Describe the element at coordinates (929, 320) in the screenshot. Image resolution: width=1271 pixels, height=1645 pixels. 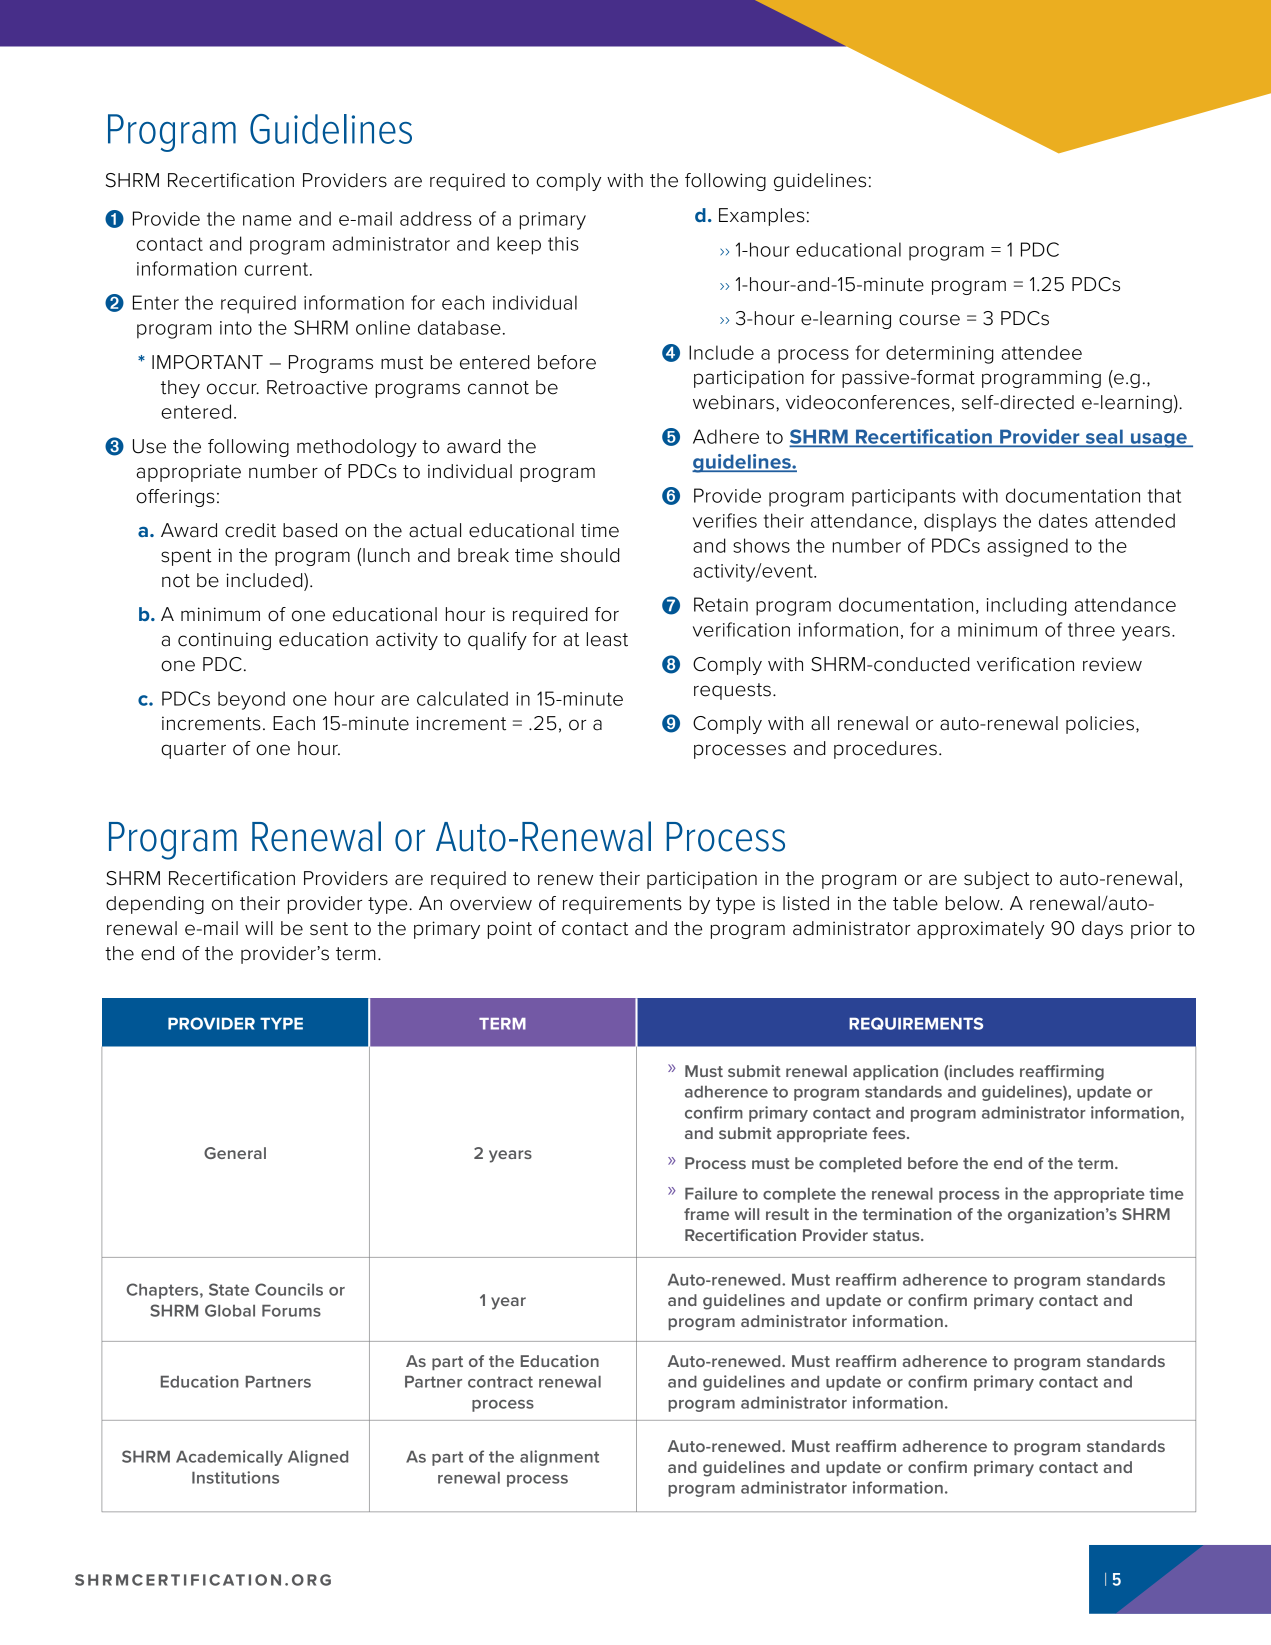
I see `course` at that location.
